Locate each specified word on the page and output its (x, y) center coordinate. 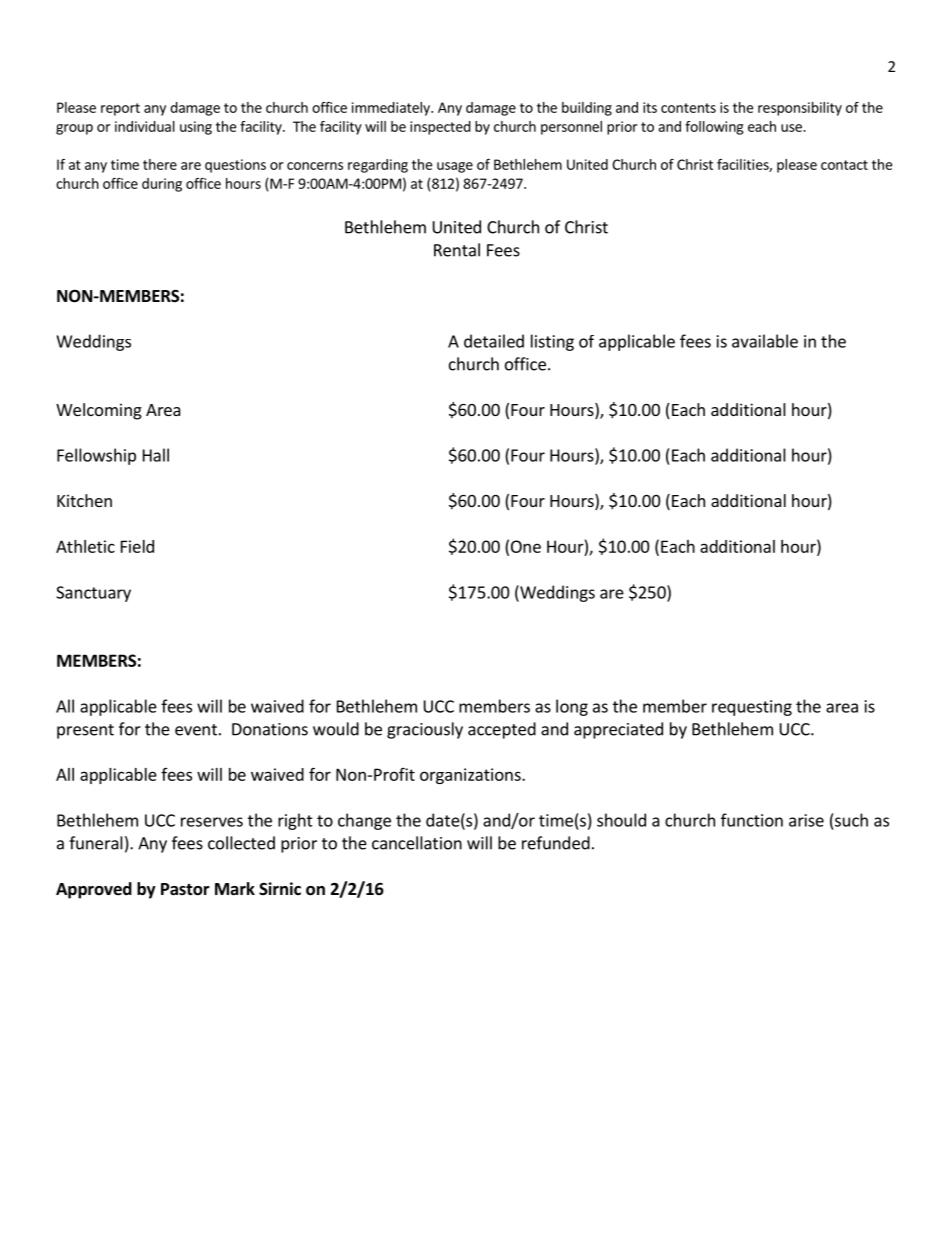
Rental (457, 250)
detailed (494, 341)
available (765, 341)
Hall (156, 455)
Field (137, 546)
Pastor (185, 889)
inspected (440, 128)
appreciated (618, 730)
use (792, 128)
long (572, 707)
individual (145, 126)
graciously (425, 730)
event (196, 730)
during (162, 185)
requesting (752, 708)
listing (552, 342)
